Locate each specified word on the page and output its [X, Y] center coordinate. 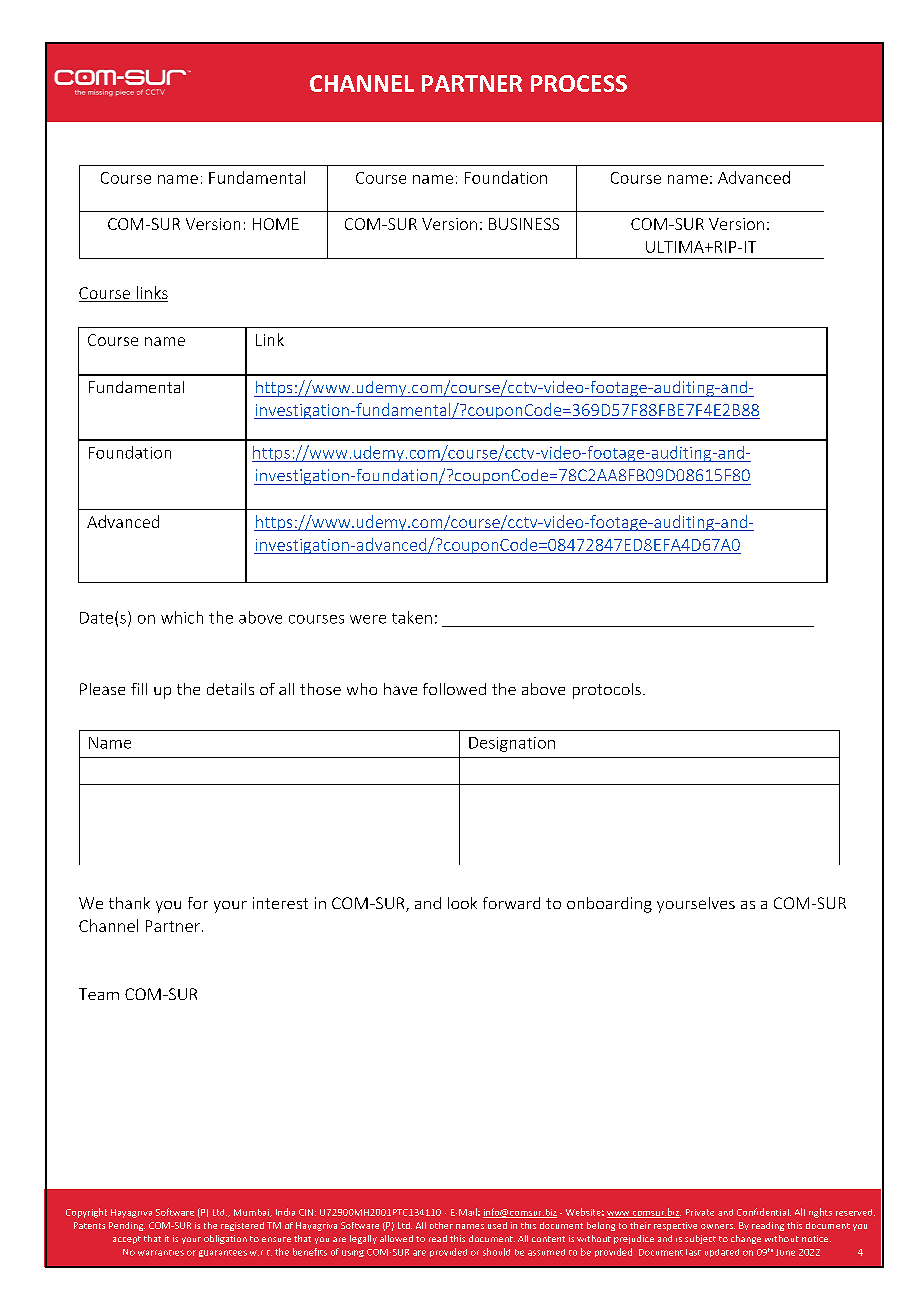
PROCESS [579, 83]
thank [129, 903]
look [462, 903]
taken [412, 617]
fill [139, 689]
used [497, 1225]
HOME [276, 224]
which [182, 617]
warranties [161, 1253]
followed [454, 689]
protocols [607, 691]
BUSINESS [524, 224]
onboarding [609, 905]
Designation [512, 744]
